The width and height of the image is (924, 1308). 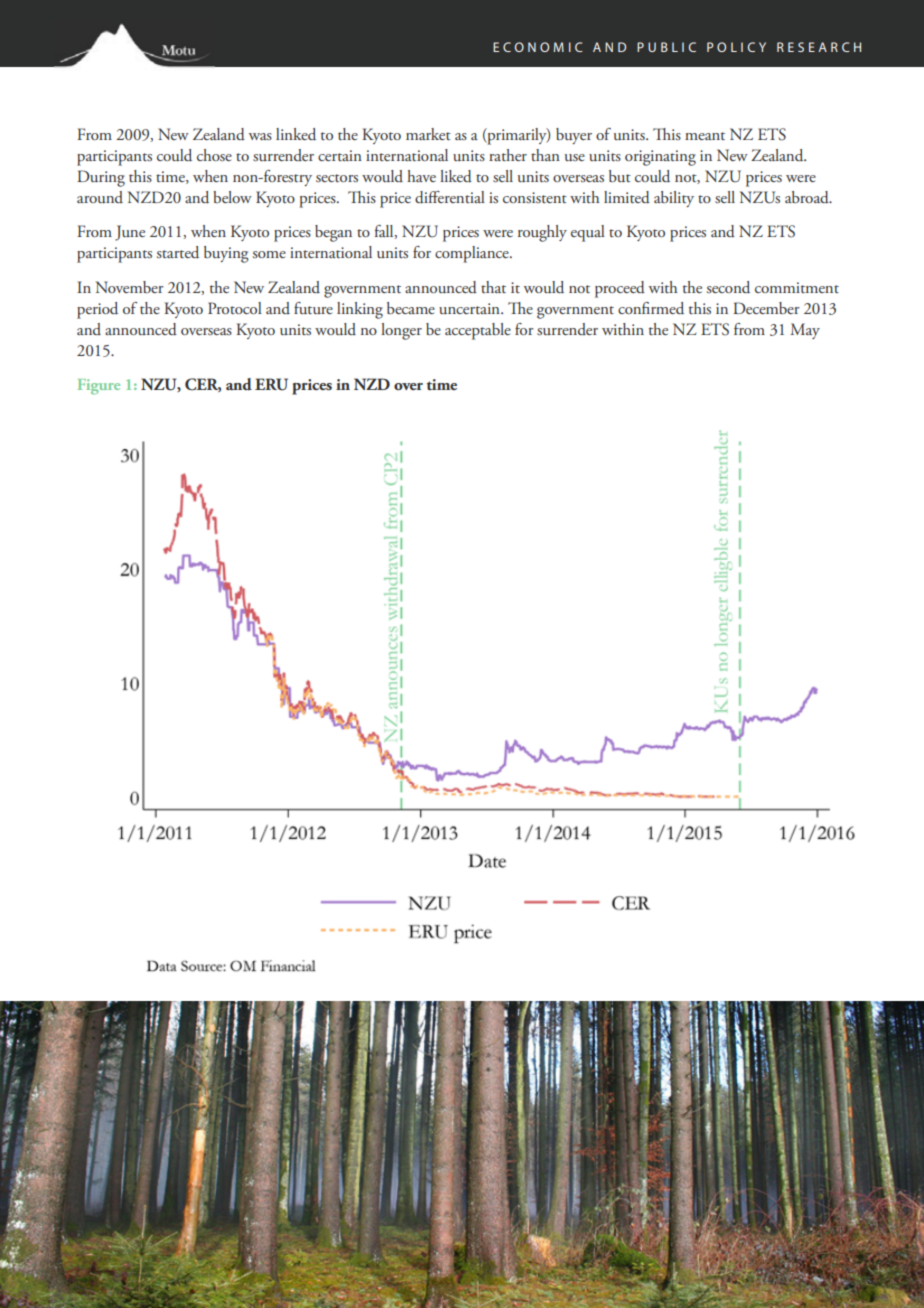 I want to click on started, so click(x=178, y=252).
